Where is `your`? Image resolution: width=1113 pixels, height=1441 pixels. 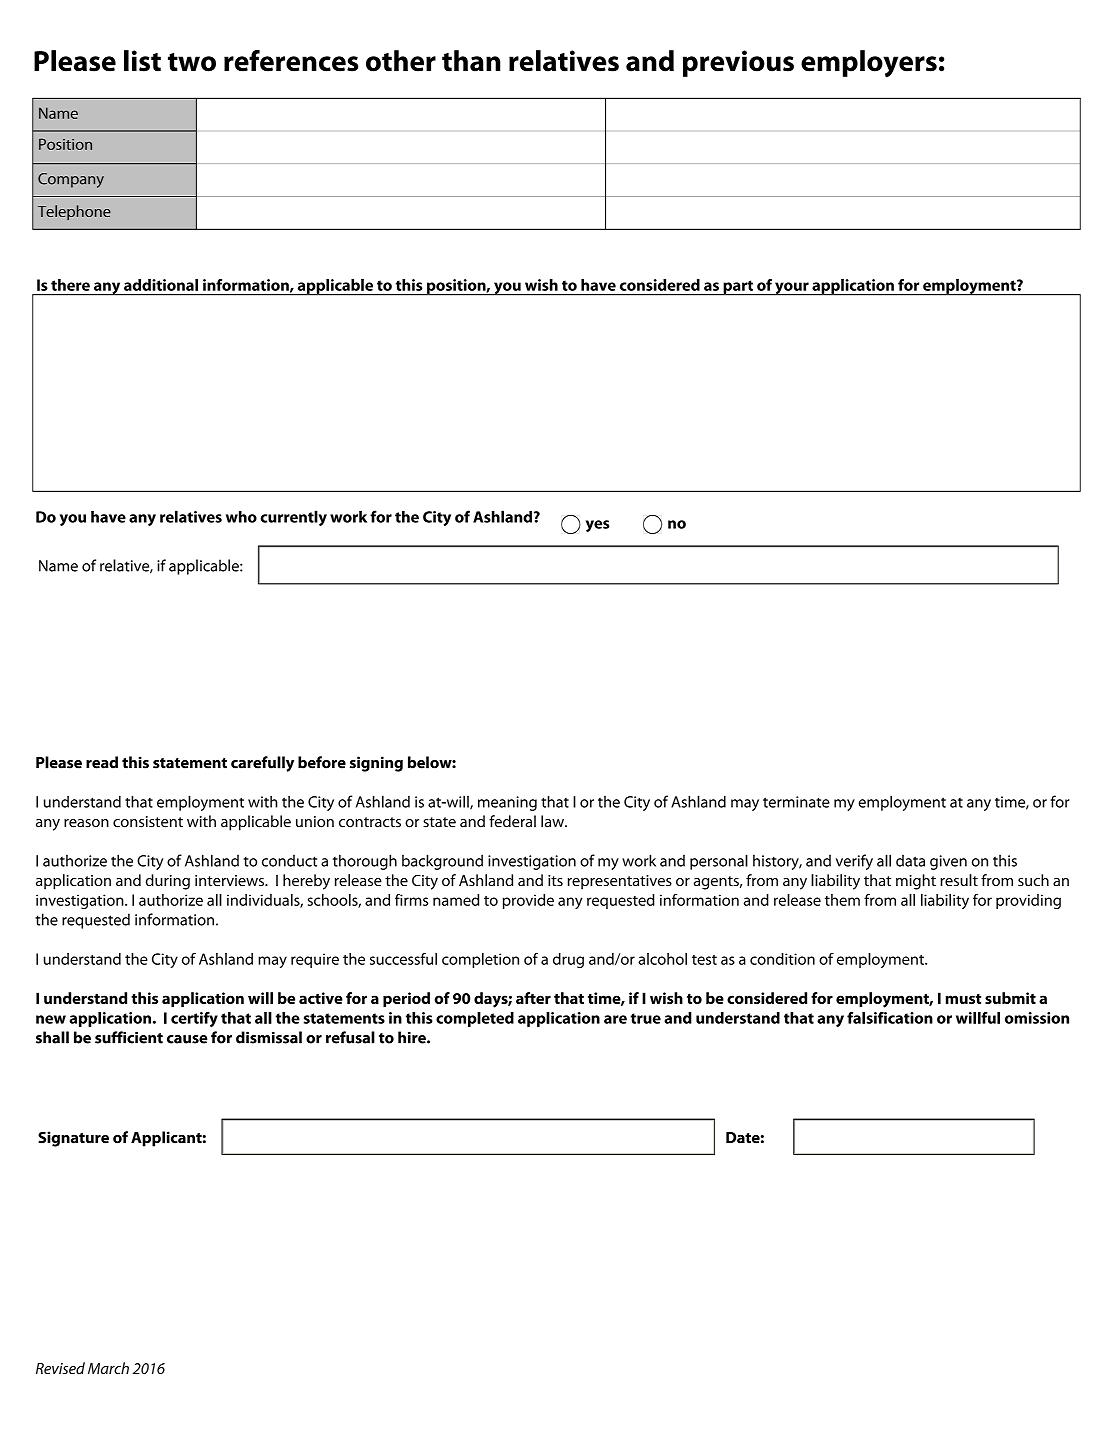
your is located at coordinates (792, 289).
